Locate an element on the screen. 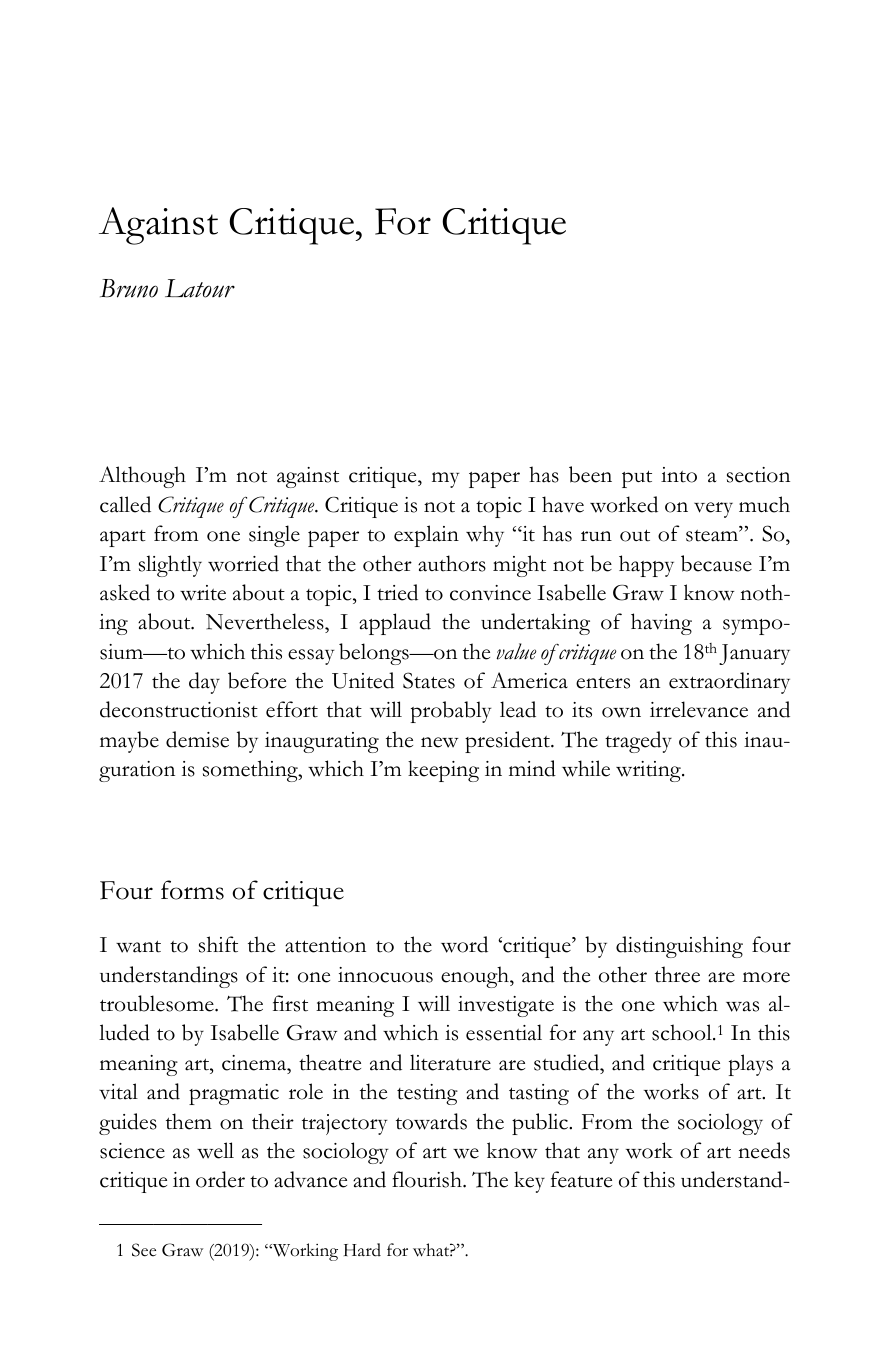 The width and height of the screenshot is (896, 1364). writing is located at coordinates (649, 771).
